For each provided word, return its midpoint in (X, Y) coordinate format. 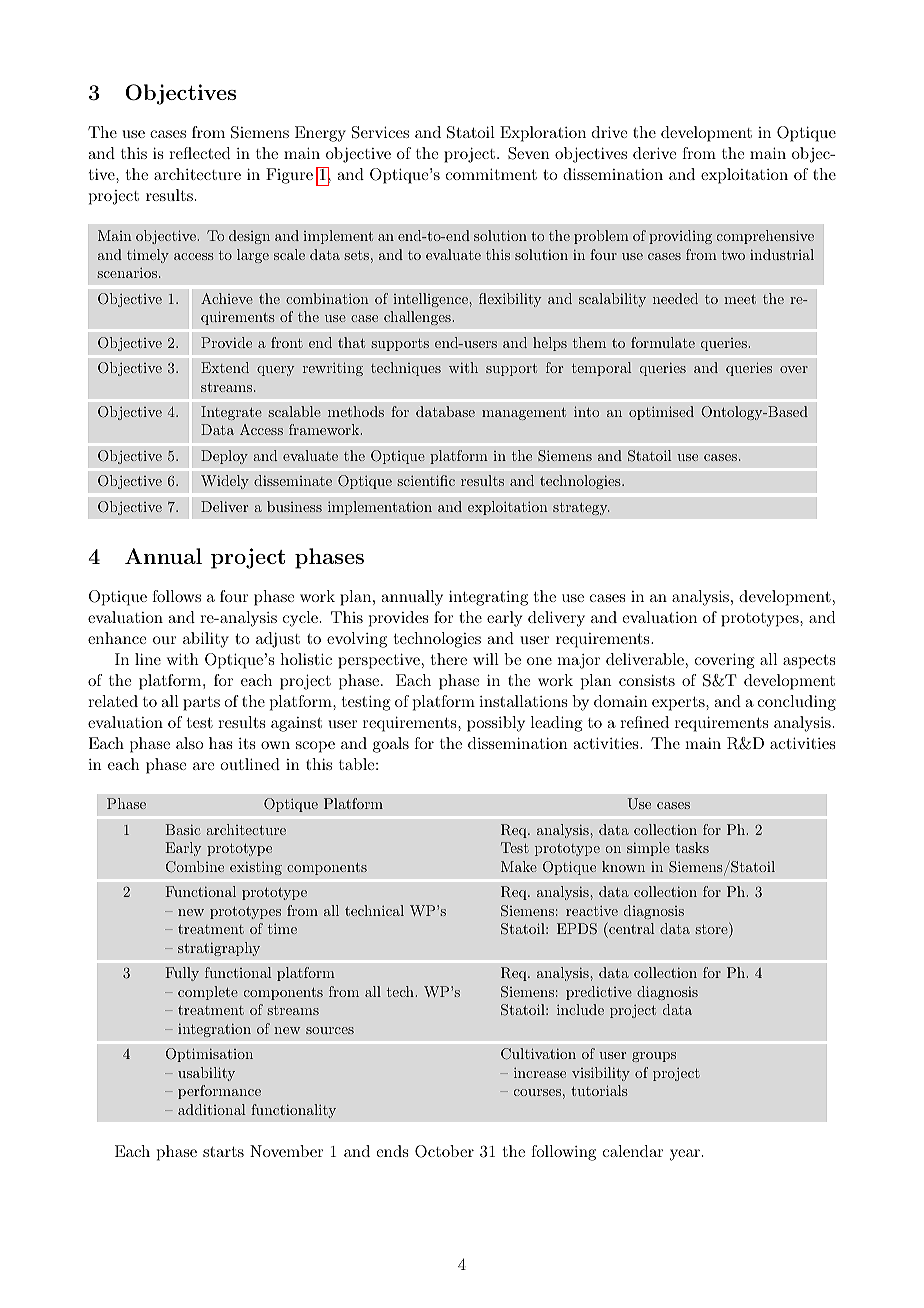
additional (212, 1109)
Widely (225, 482)
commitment (491, 174)
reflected (199, 153)
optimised (661, 413)
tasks (692, 847)
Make (519, 866)
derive (654, 153)
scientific (426, 480)
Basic (183, 829)
